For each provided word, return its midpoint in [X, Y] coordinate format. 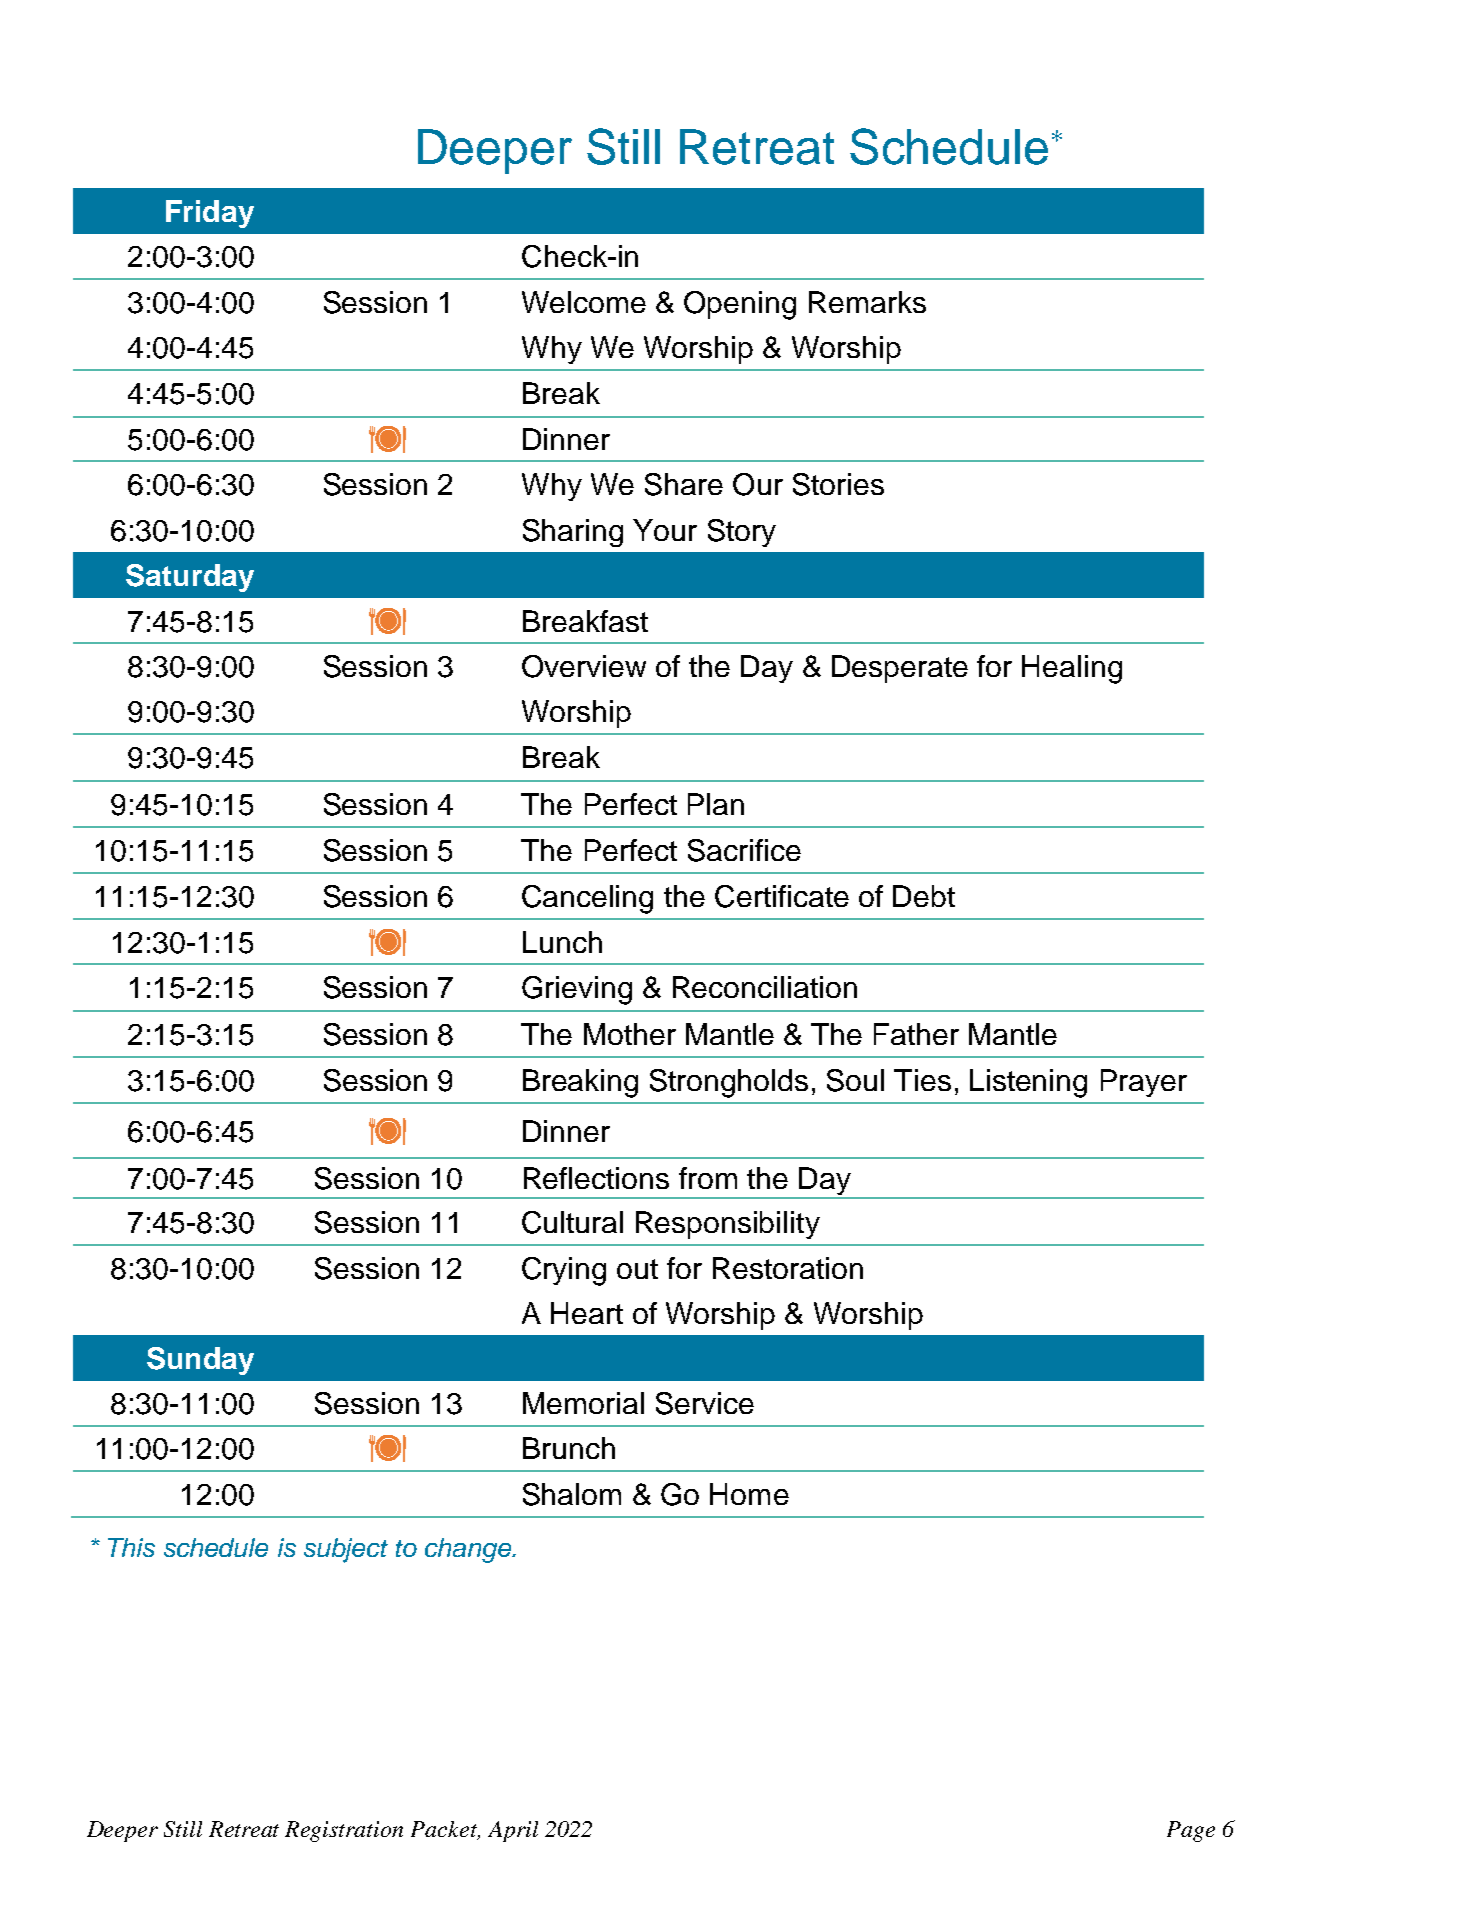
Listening [1028, 1083]
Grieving [577, 990]
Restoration [788, 1268]
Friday [210, 214]
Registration [344, 1831]
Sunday [200, 1361]
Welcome [584, 302]
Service [705, 1403]
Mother [630, 1034]
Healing [1072, 669]
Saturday [190, 578]
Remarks [867, 302]
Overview [584, 666]
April [513, 1831]
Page [1191, 1831]
